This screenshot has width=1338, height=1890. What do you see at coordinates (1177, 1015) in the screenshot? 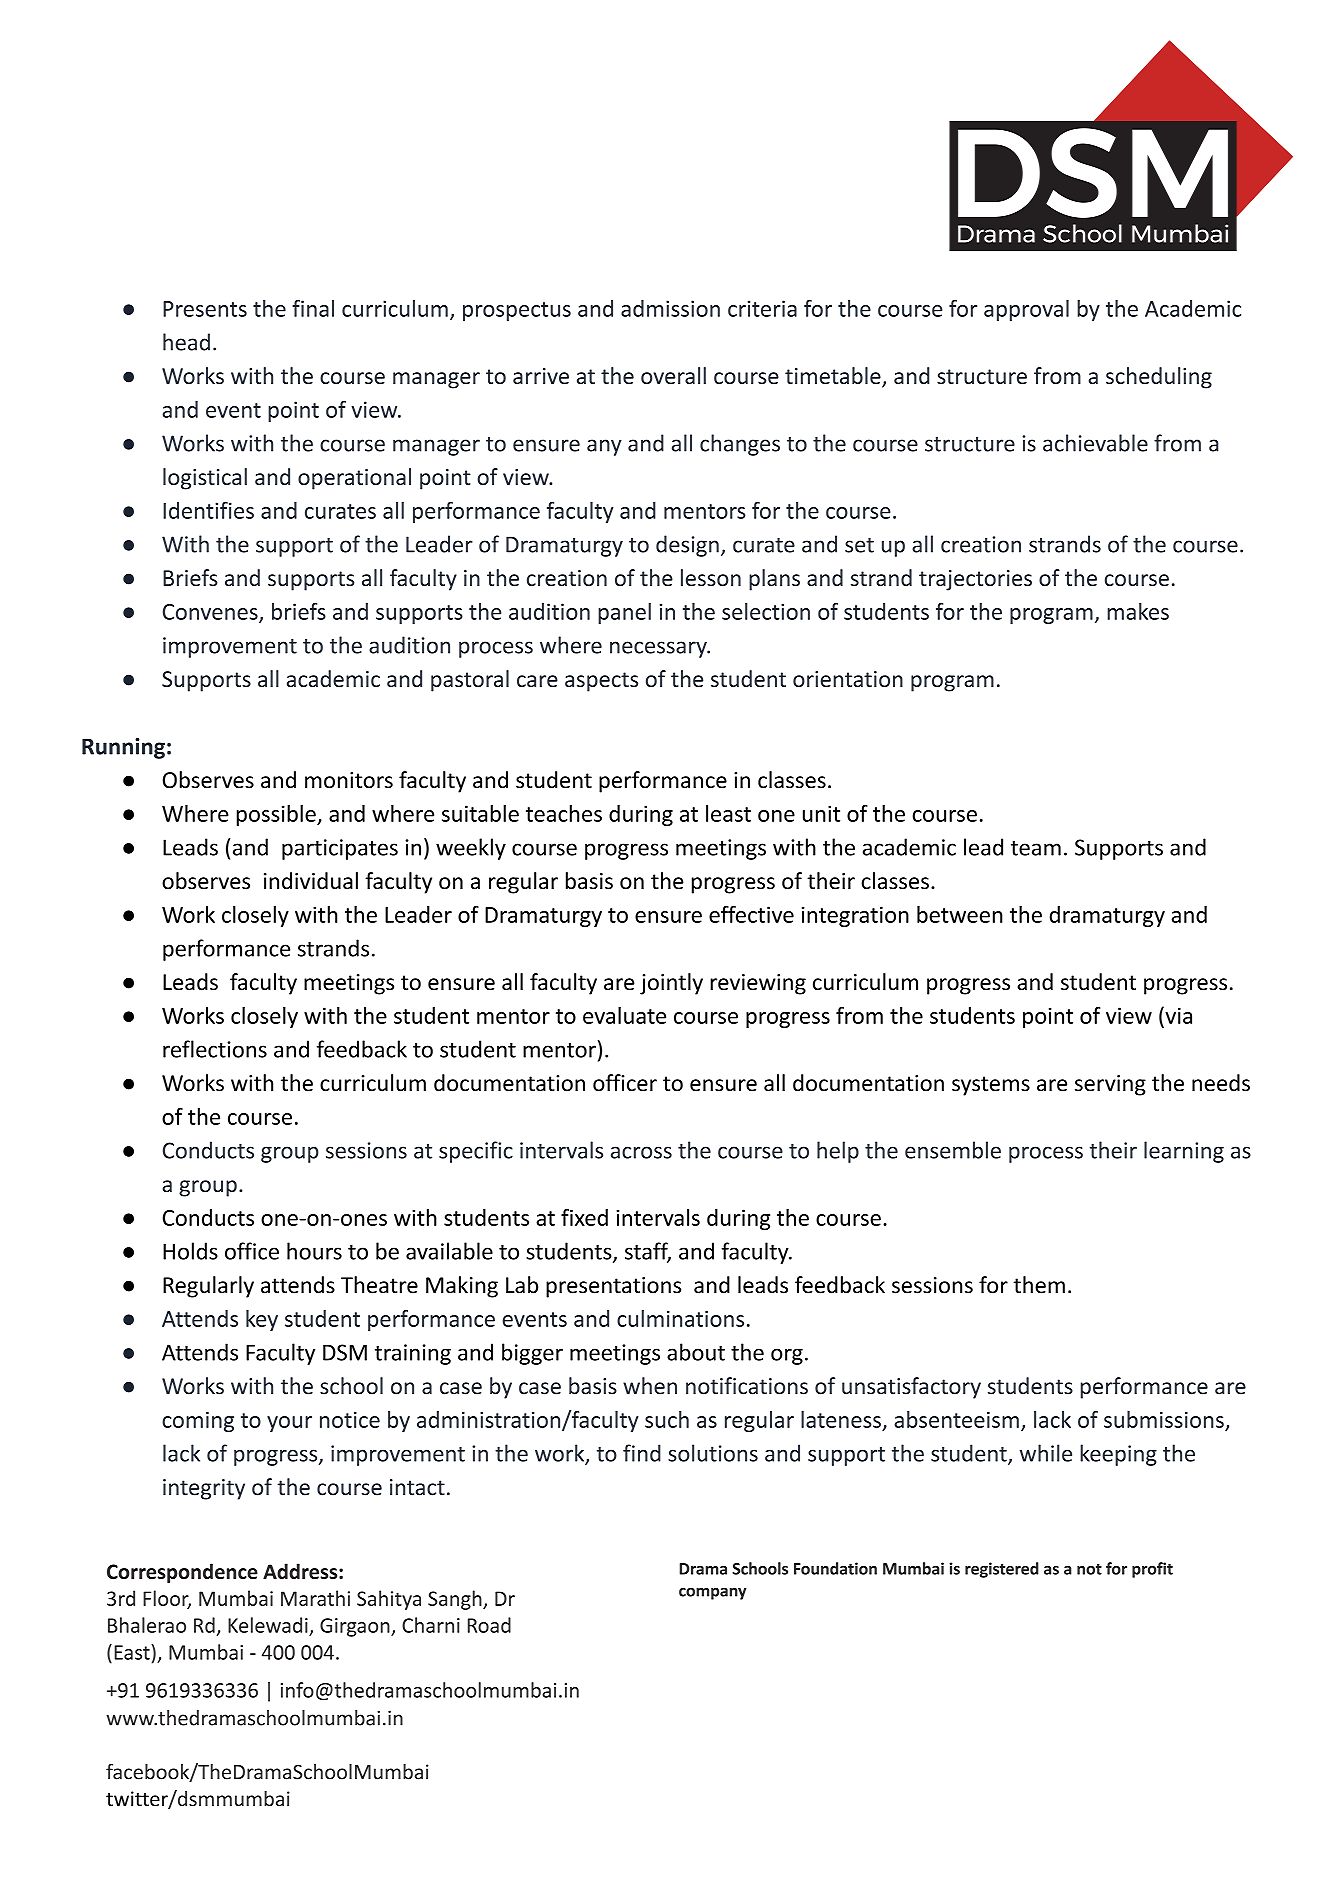
I see `via` at bounding box center [1177, 1015].
